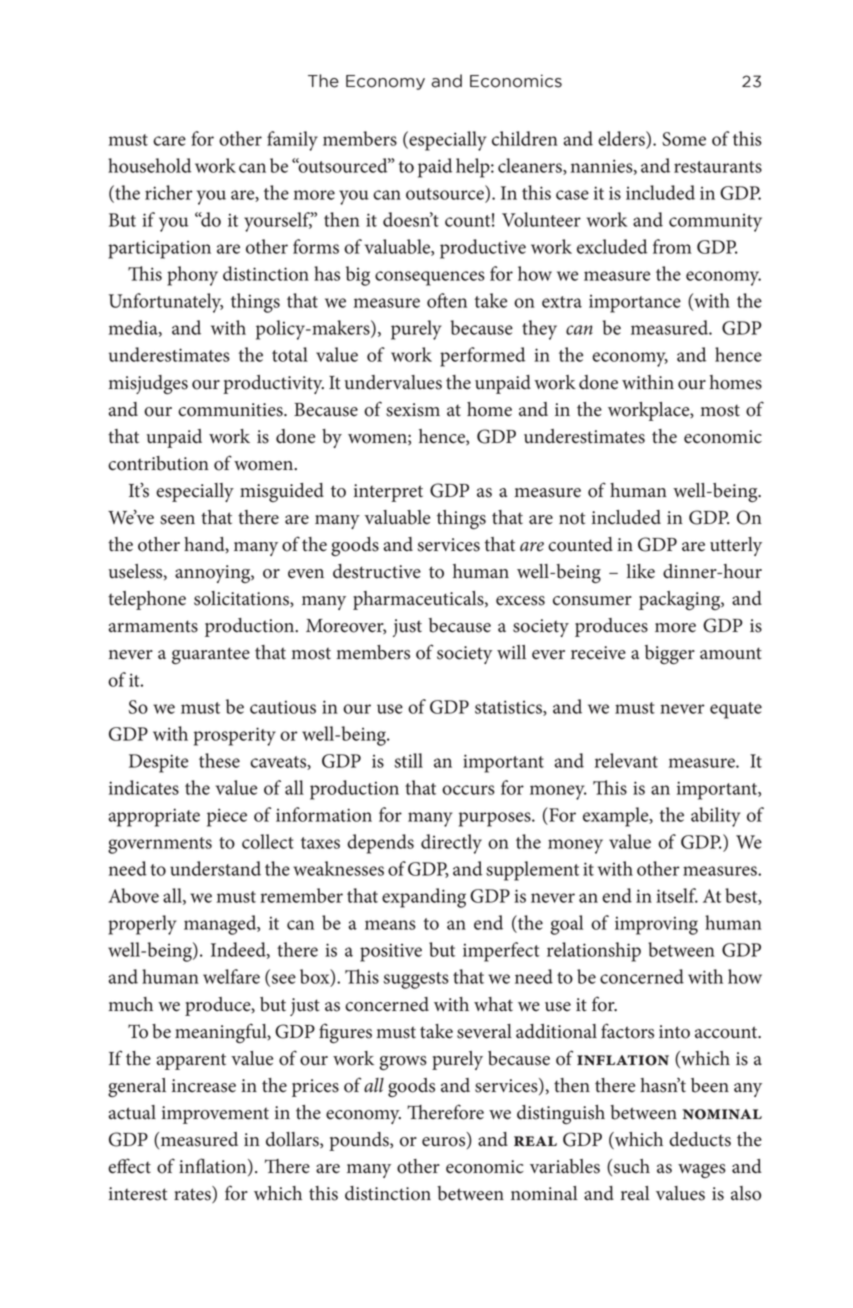  Describe the element at coordinates (211, 656) in the screenshot. I see `guarantee` at that location.
